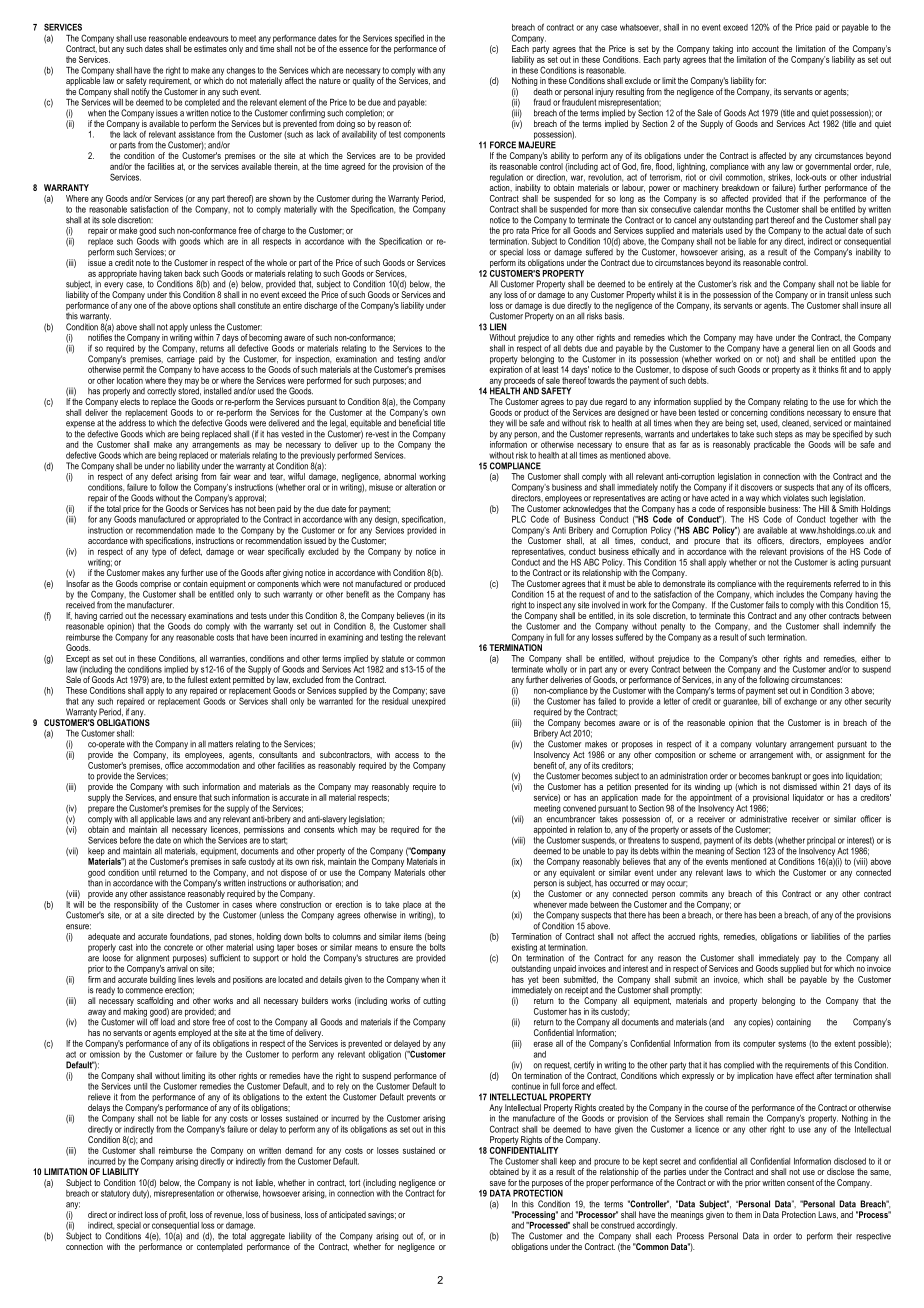 The width and height of the screenshot is (924, 1308). I want to click on address, so click(132, 422).
